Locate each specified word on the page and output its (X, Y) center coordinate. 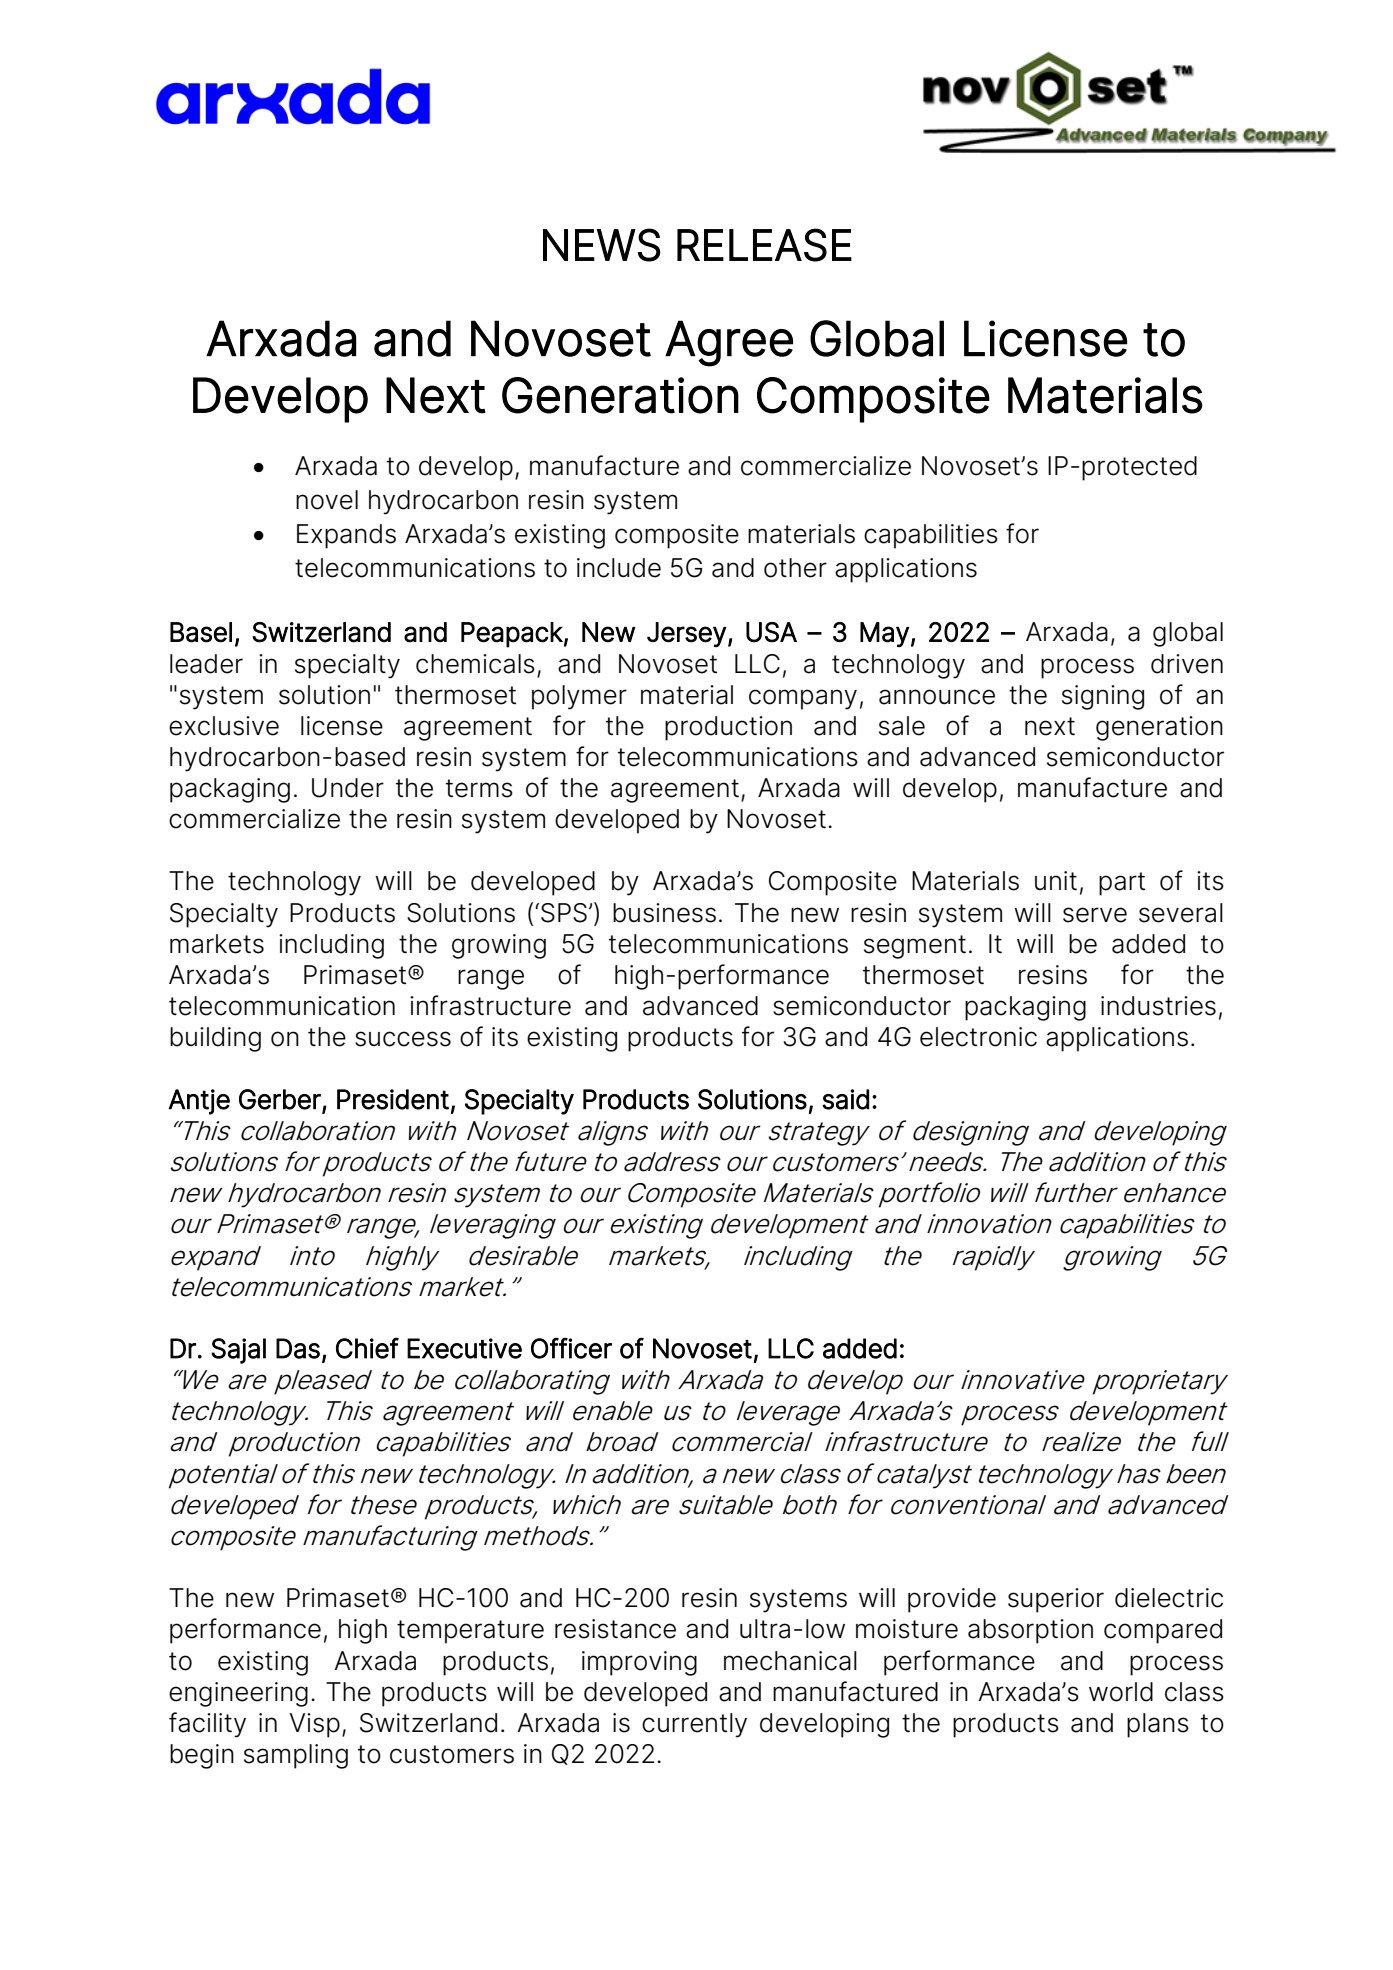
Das (298, 1348)
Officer (571, 1348)
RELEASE (764, 245)
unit (1056, 881)
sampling (296, 1756)
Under (348, 788)
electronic (978, 1037)
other (795, 568)
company (803, 699)
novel (327, 500)
